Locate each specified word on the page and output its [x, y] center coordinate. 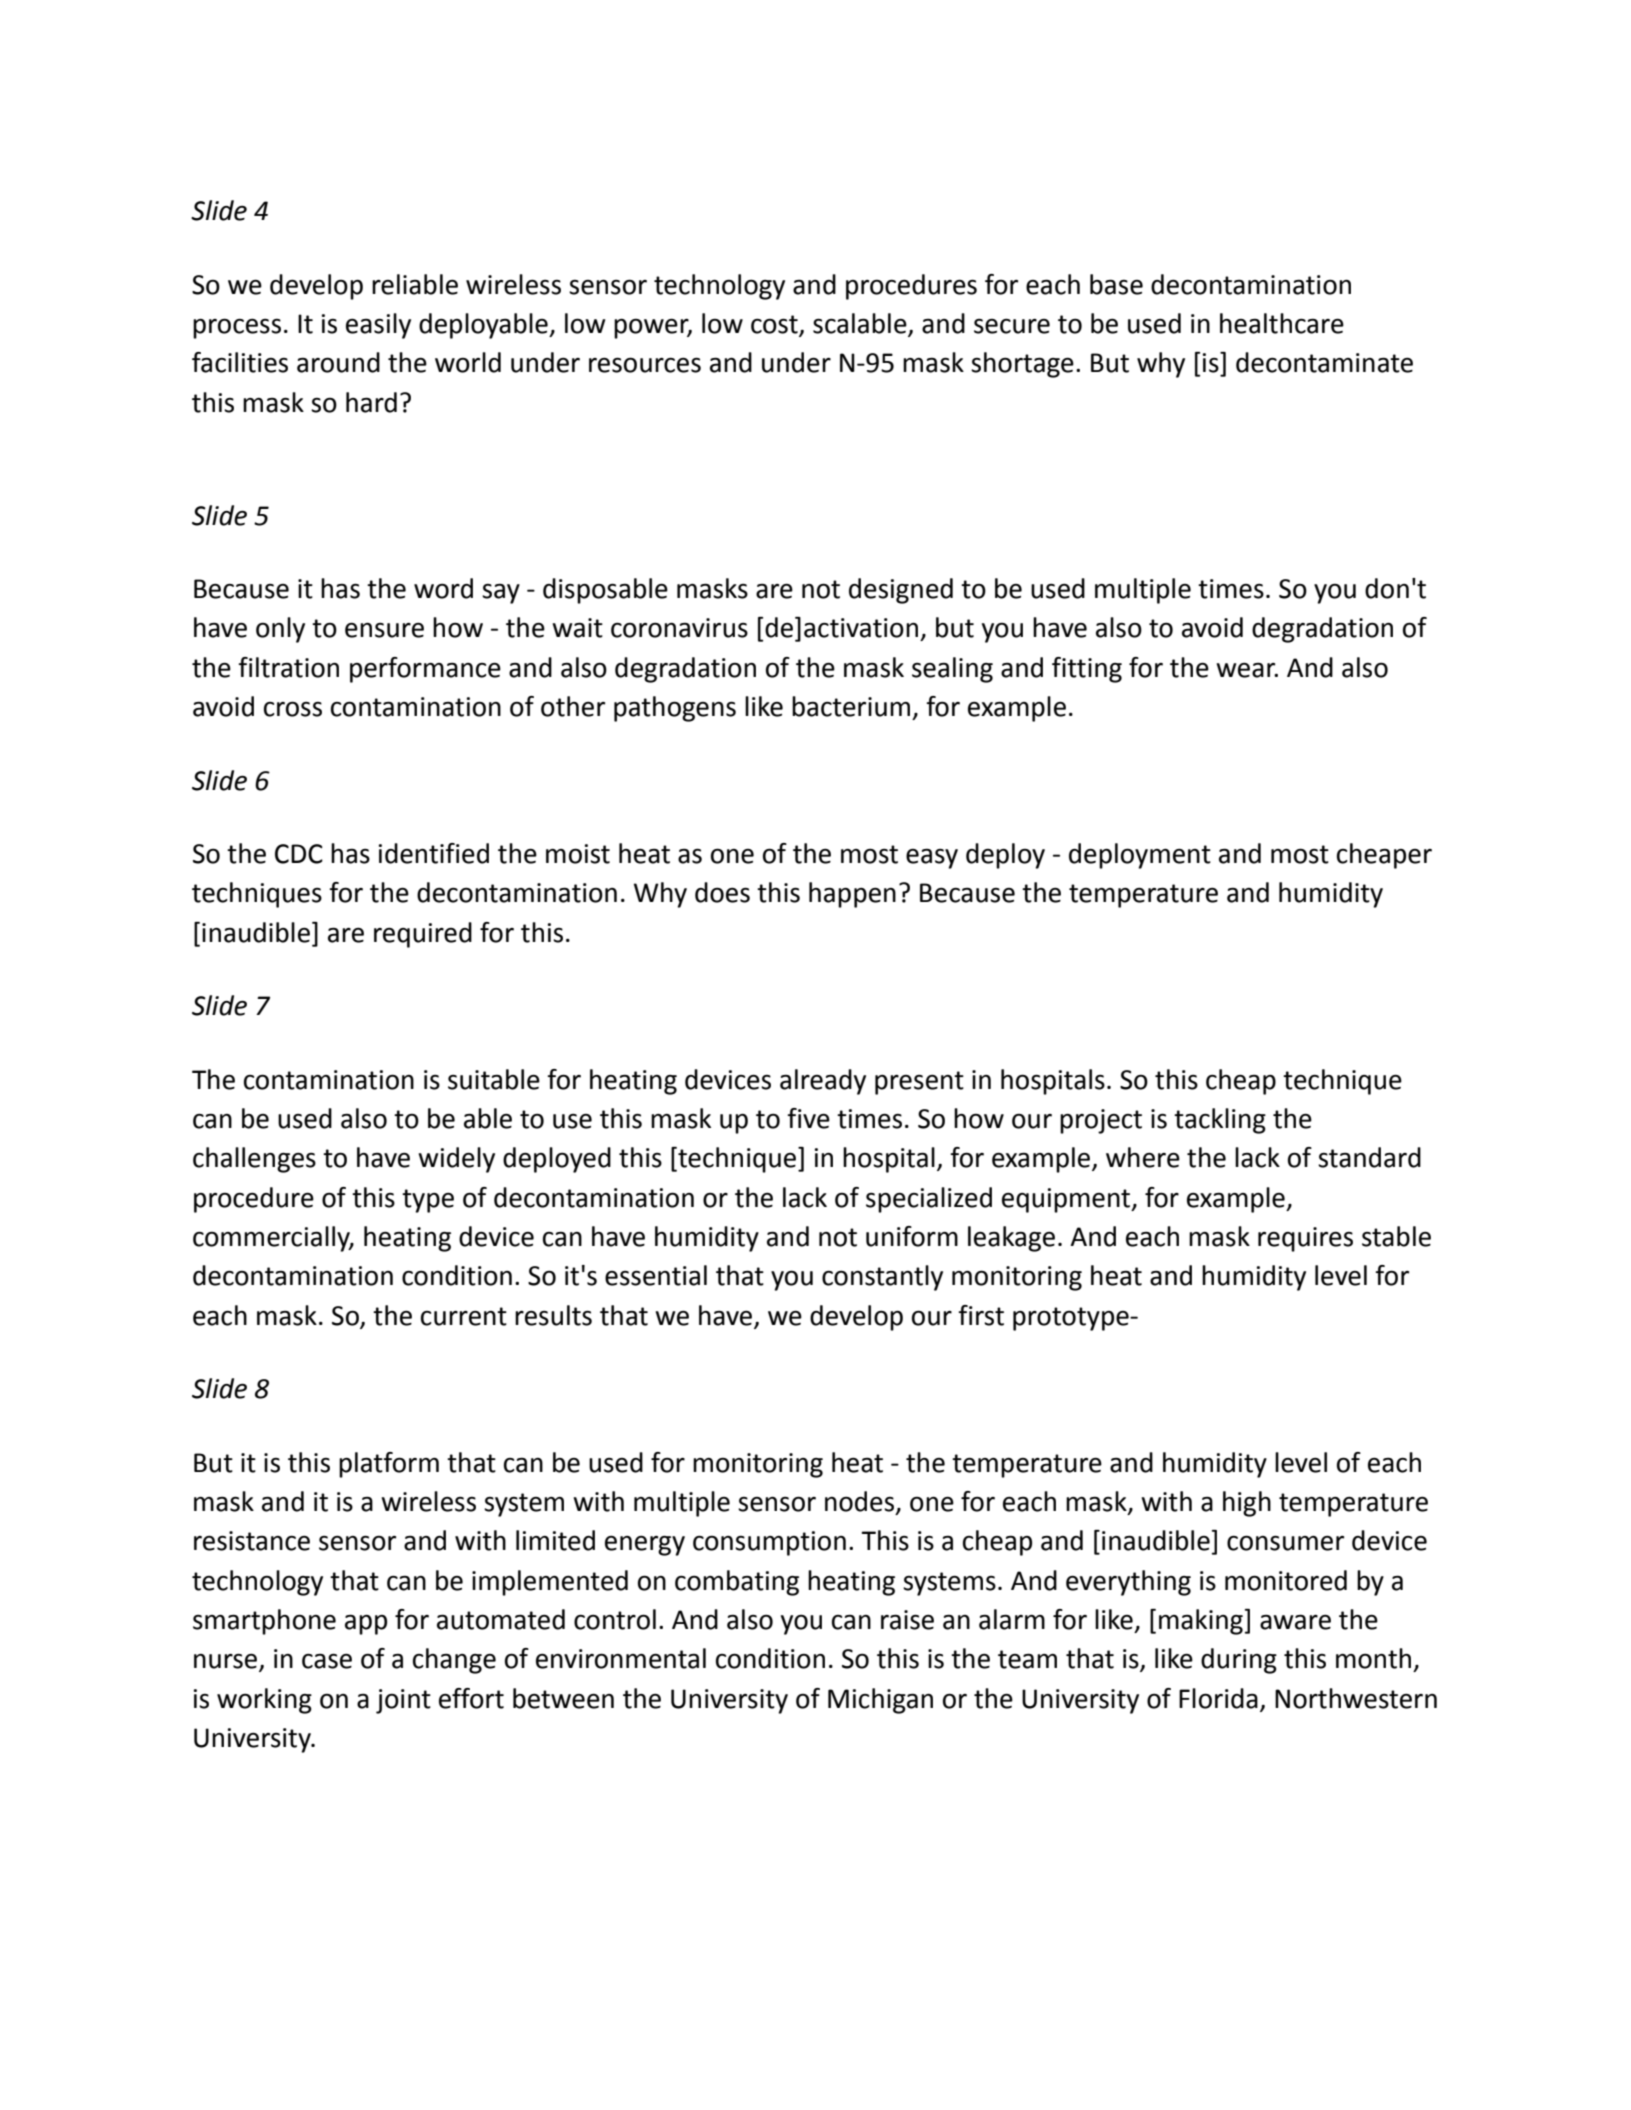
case [327, 1661]
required [423, 935]
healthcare [1282, 323]
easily [378, 326]
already [823, 1082]
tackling [1220, 1121]
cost [775, 325]
